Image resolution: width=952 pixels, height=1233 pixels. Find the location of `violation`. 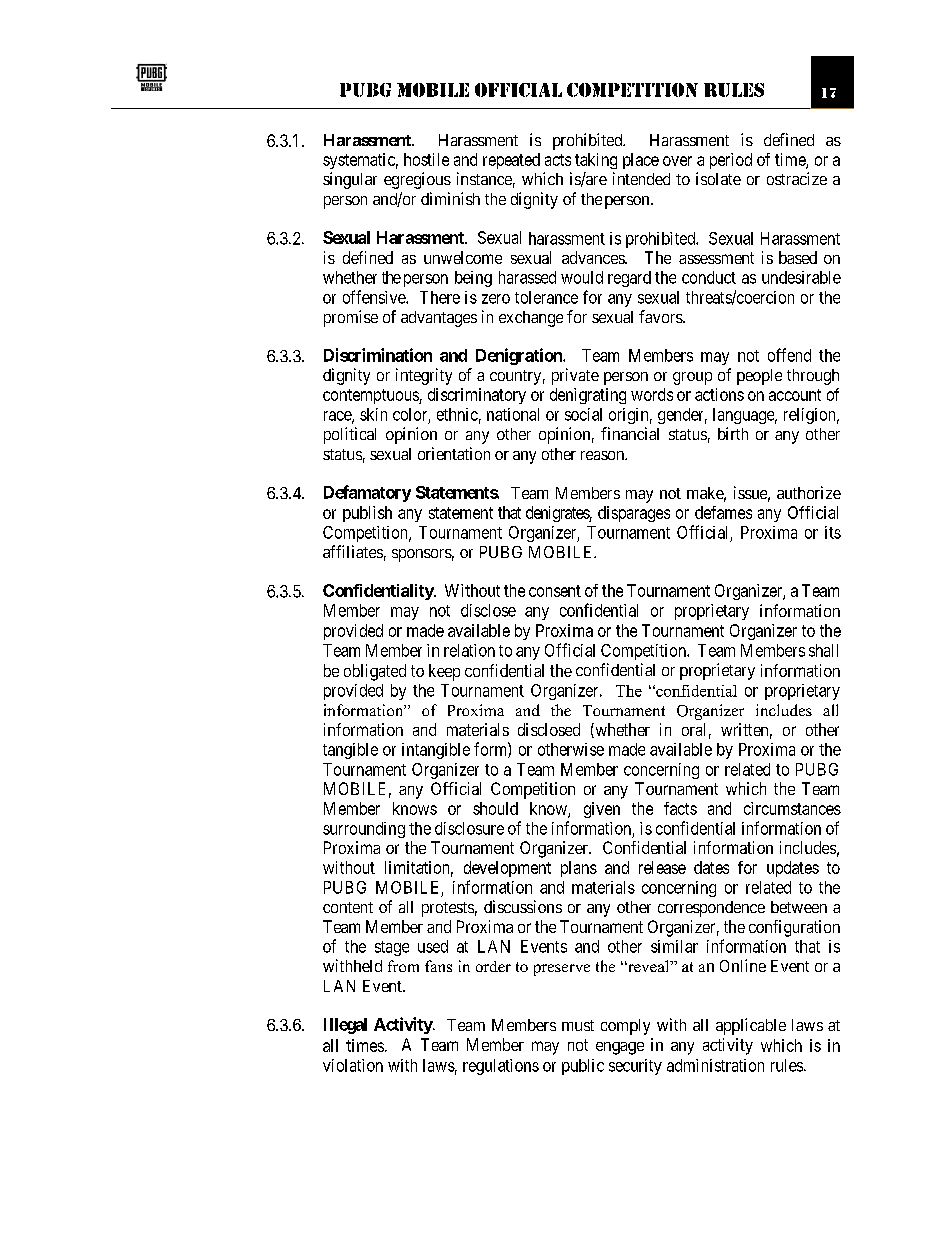

violation is located at coordinates (353, 1065).
